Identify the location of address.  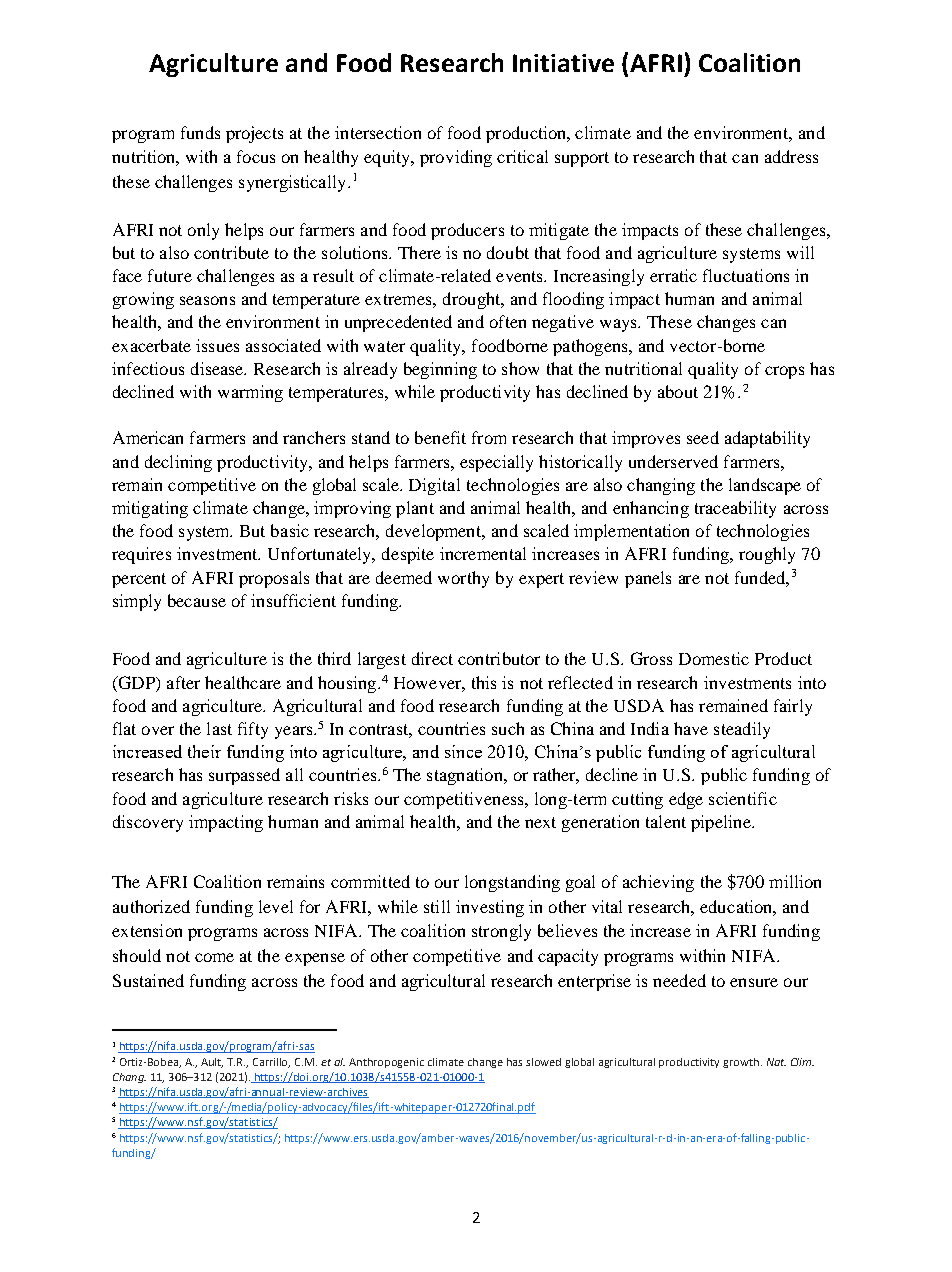
(791, 156).
